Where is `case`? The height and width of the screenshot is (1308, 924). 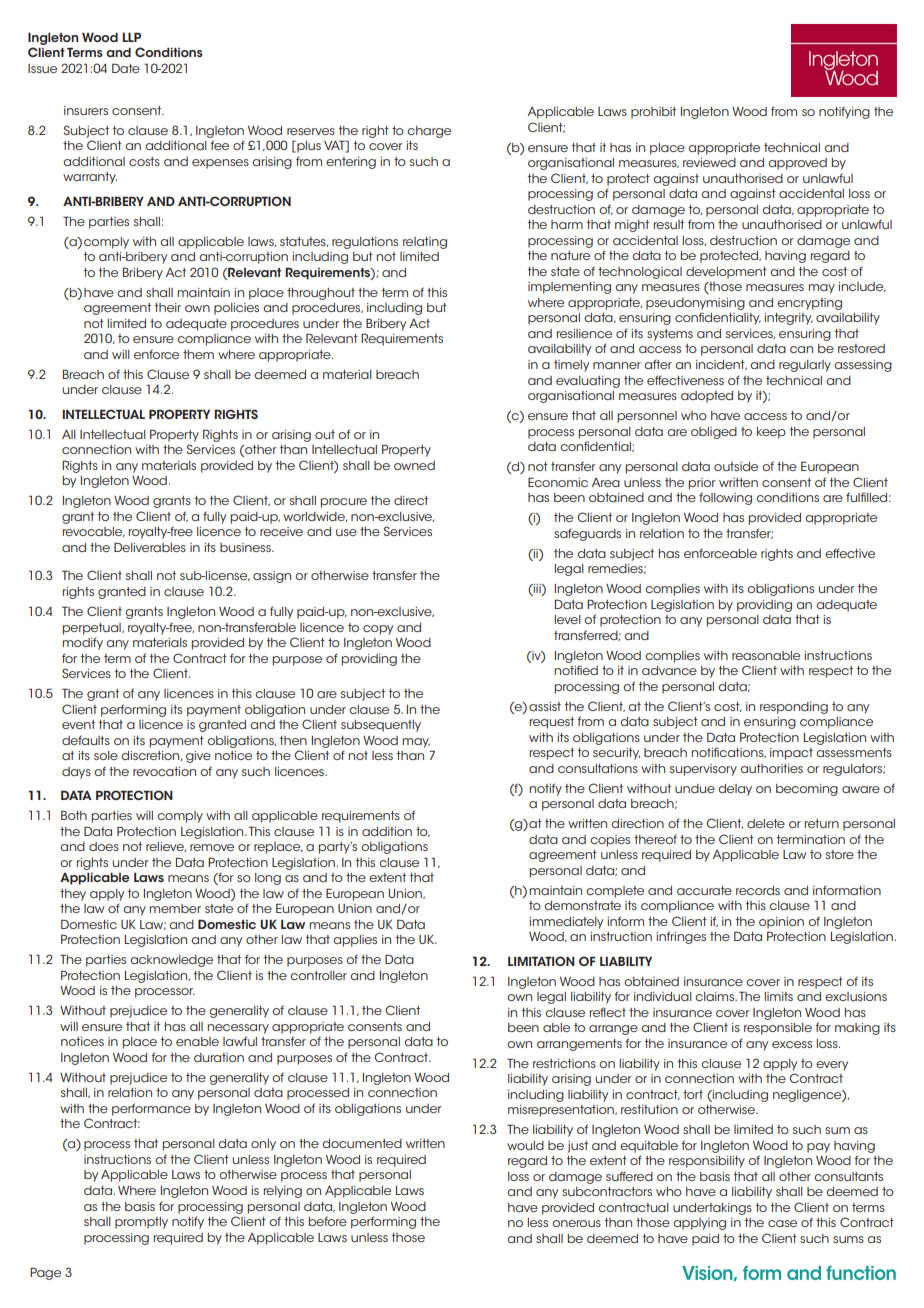 case is located at coordinates (782, 1223).
